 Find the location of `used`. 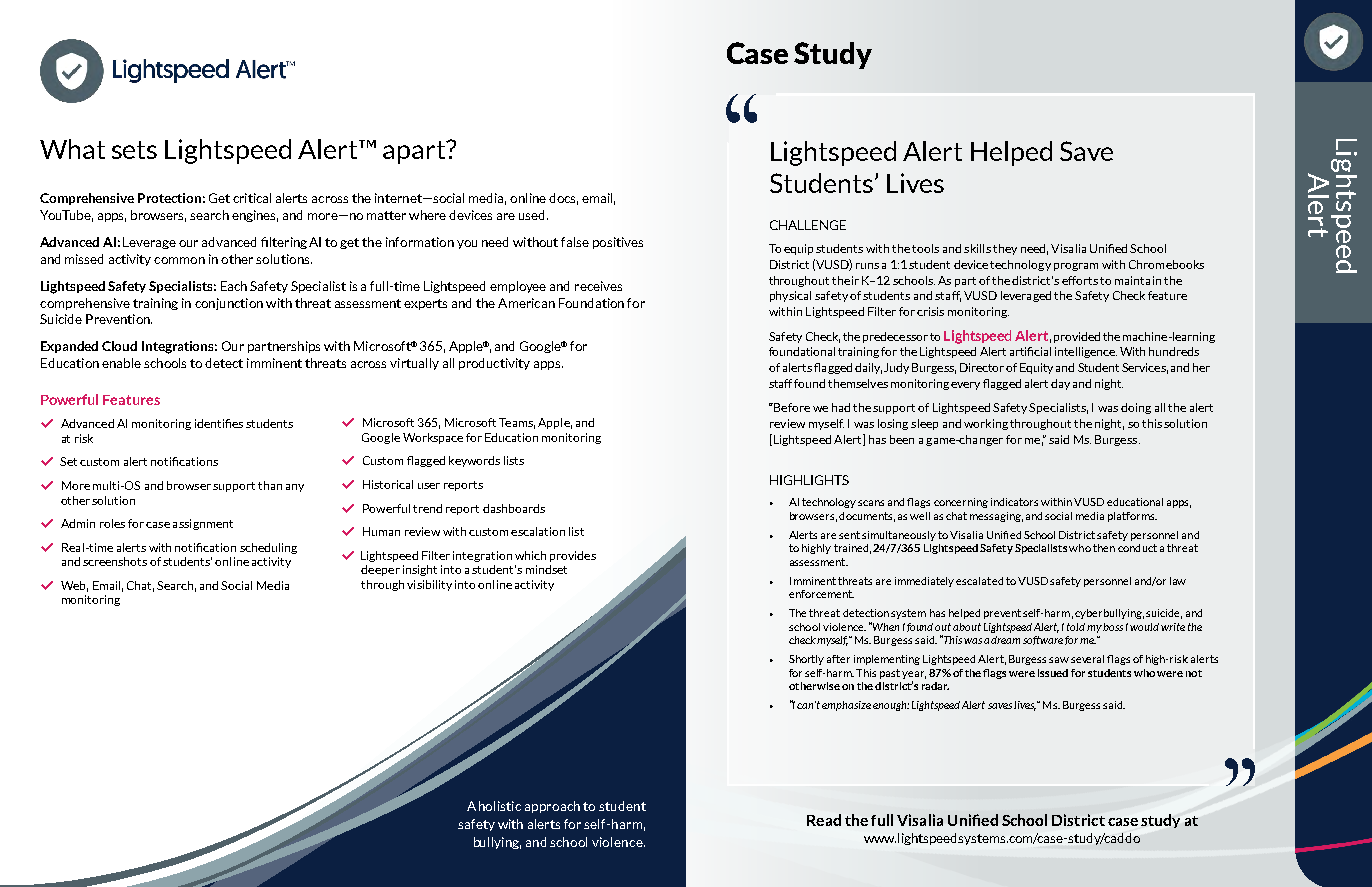

used is located at coordinates (531, 215).
